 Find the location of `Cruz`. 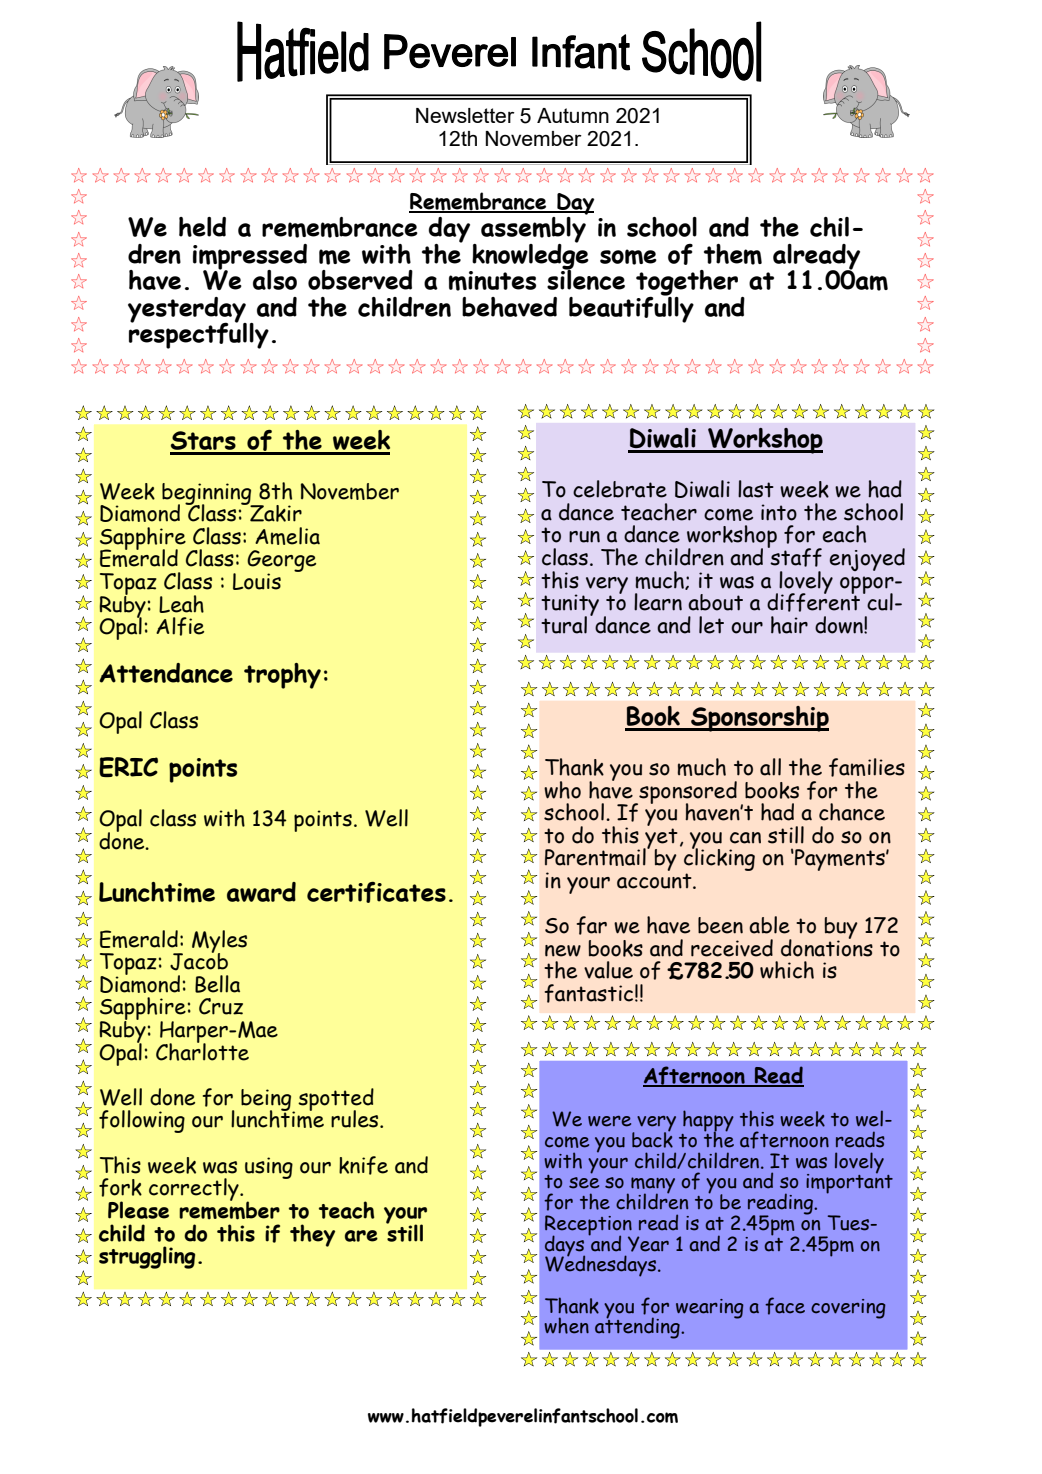

Cruz is located at coordinates (221, 1006).
